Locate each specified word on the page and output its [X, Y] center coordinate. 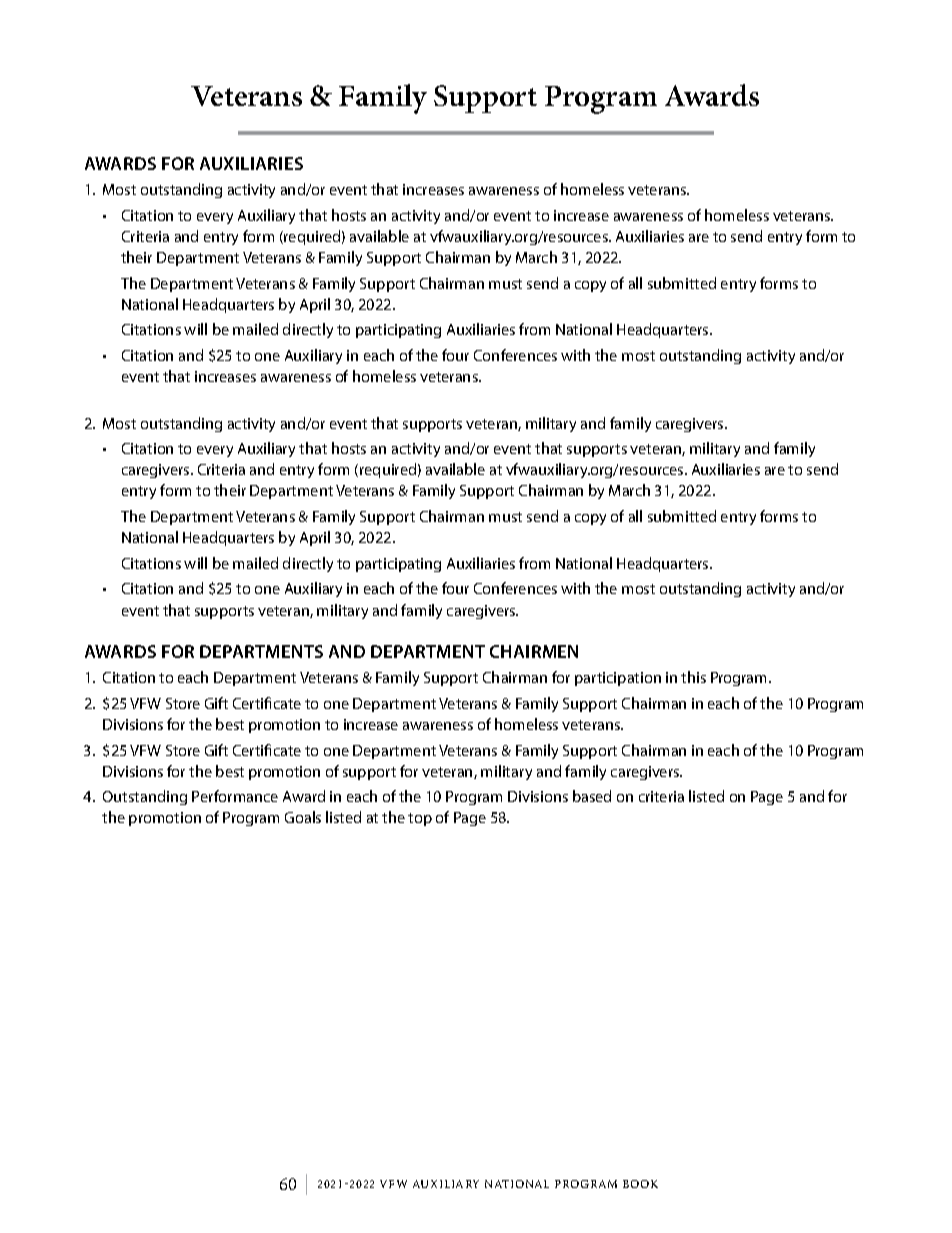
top [420, 819]
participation [618, 679]
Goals [303, 817]
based [592, 796]
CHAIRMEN [534, 651]
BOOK [640, 1184]
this [693, 677]
